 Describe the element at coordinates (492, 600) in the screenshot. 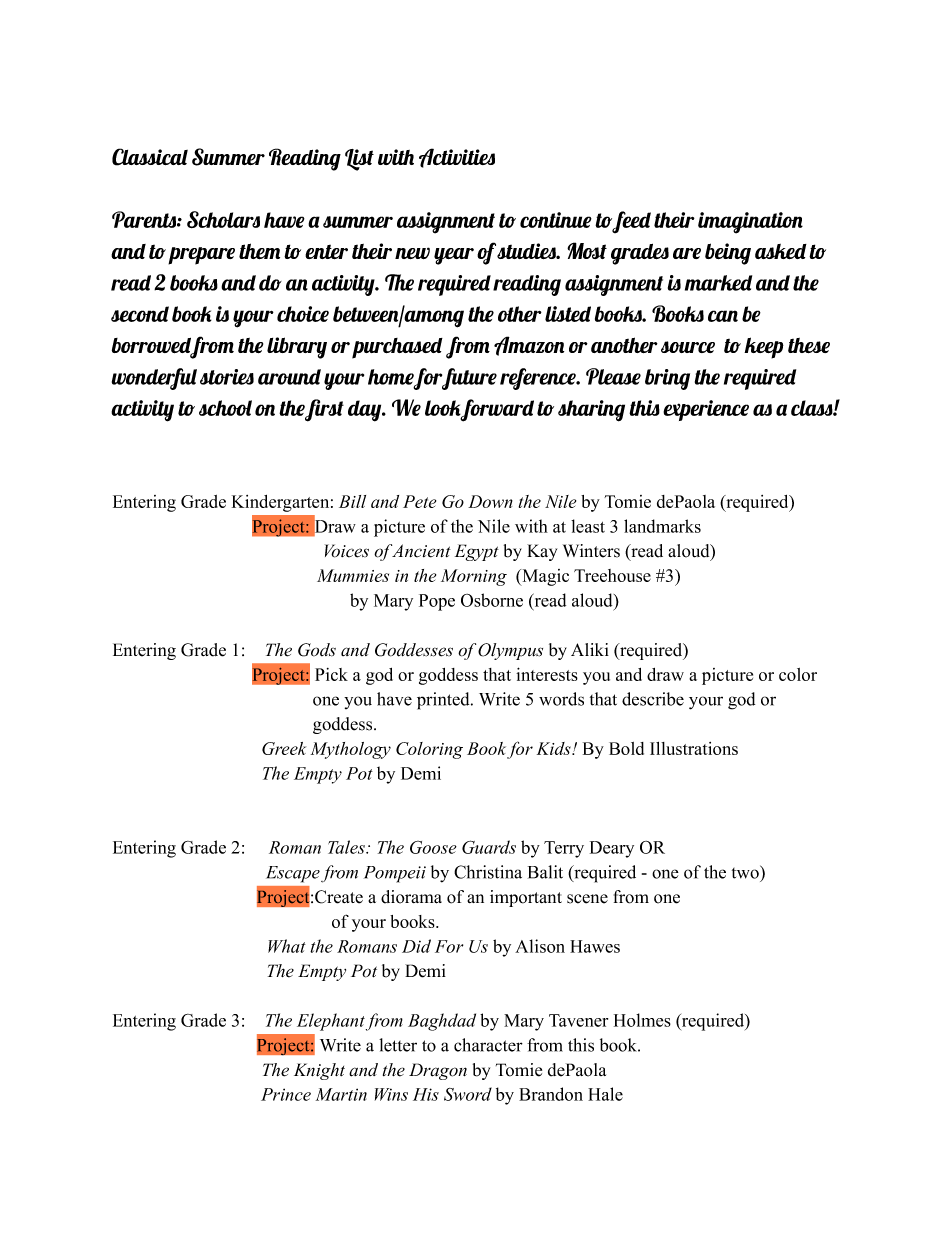

I see `Osborne` at that location.
